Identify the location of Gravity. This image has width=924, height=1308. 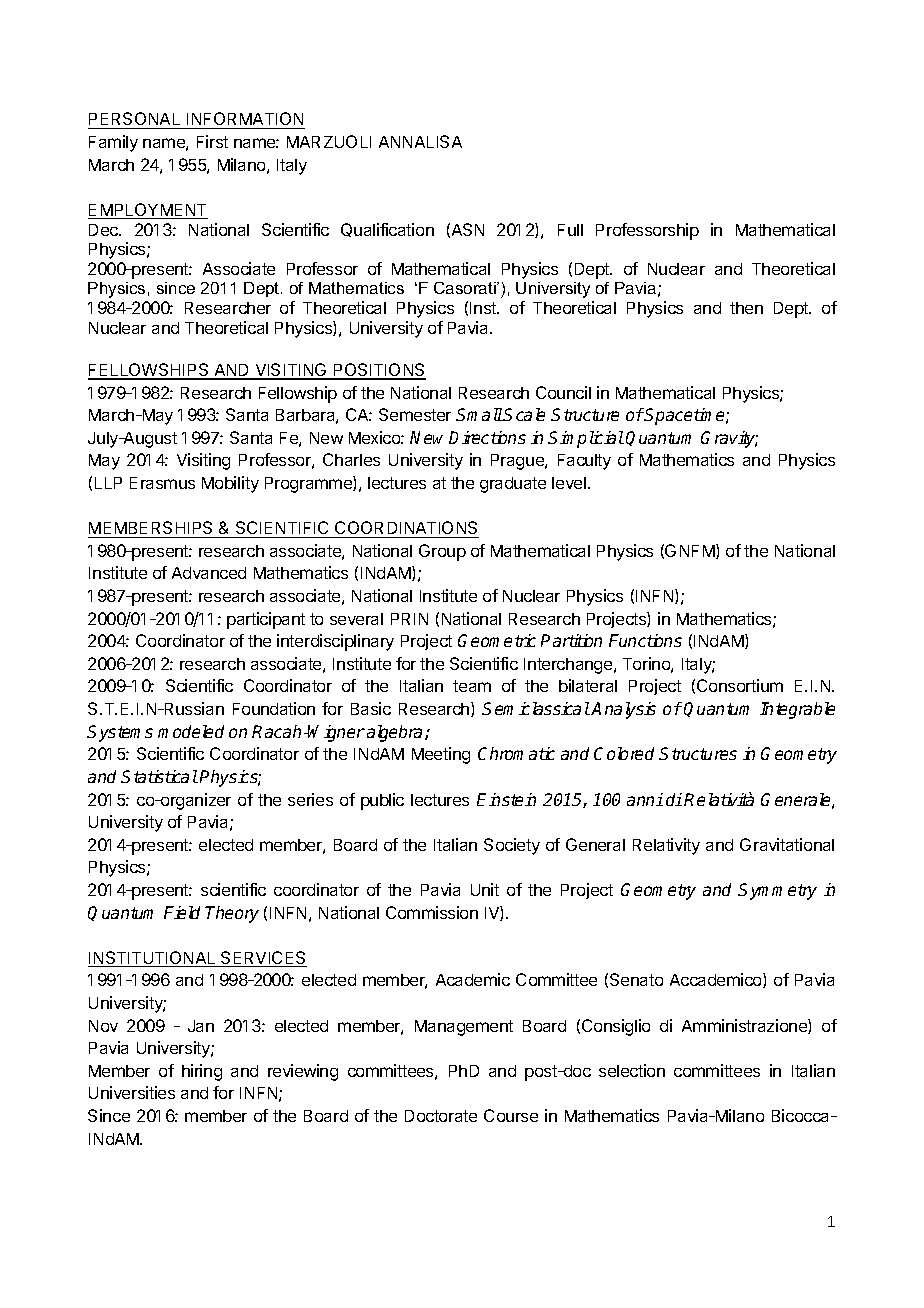
(729, 439).
